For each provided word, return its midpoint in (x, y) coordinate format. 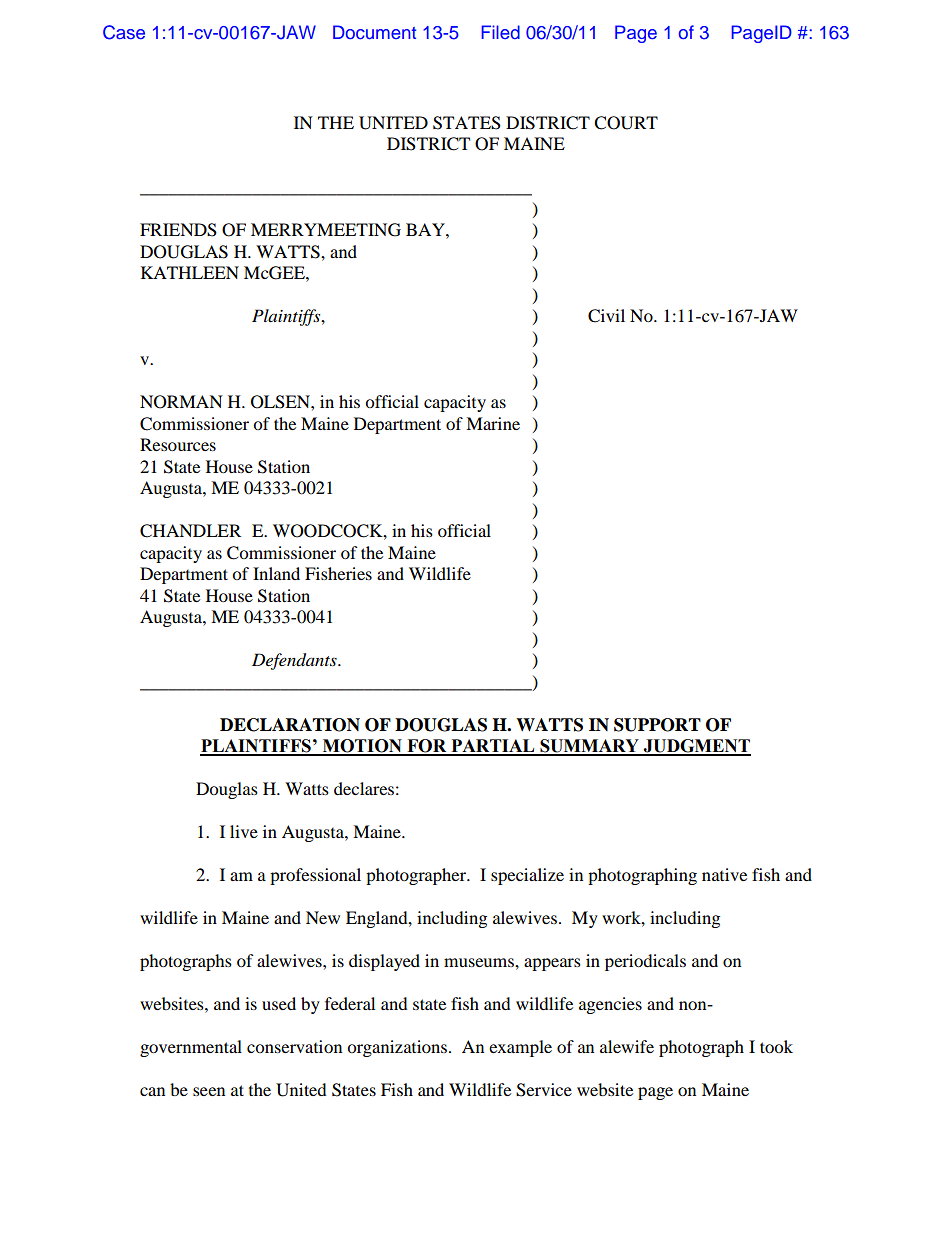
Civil (606, 316)
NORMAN (181, 402)
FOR (427, 747)
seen (209, 1091)
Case (124, 32)
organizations (398, 1048)
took (776, 1046)
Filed (501, 32)
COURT (626, 123)
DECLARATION (290, 725)
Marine (493, 423)
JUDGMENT (696, 747)
